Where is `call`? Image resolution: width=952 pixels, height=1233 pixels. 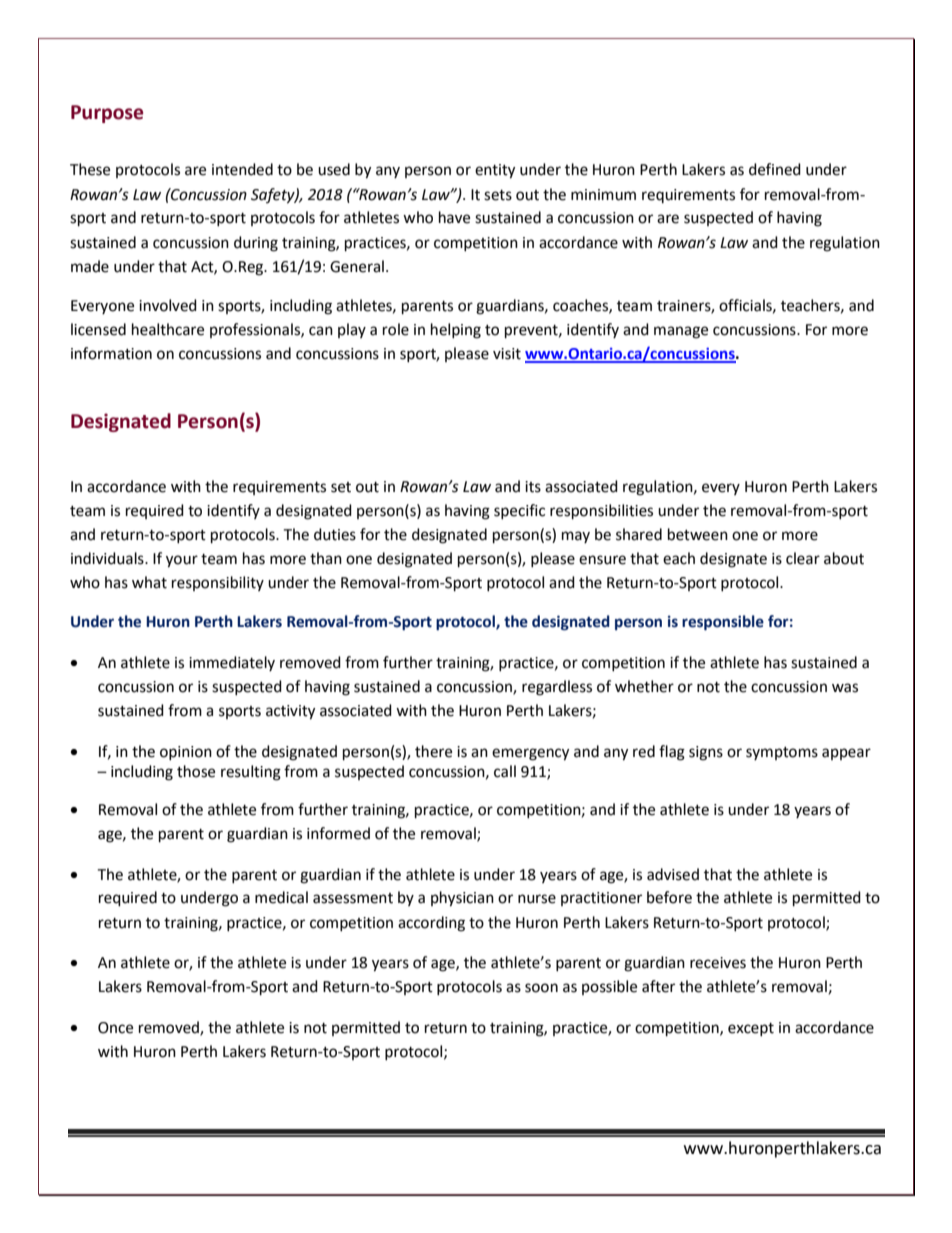 call is located at coordinates (505, 771).
